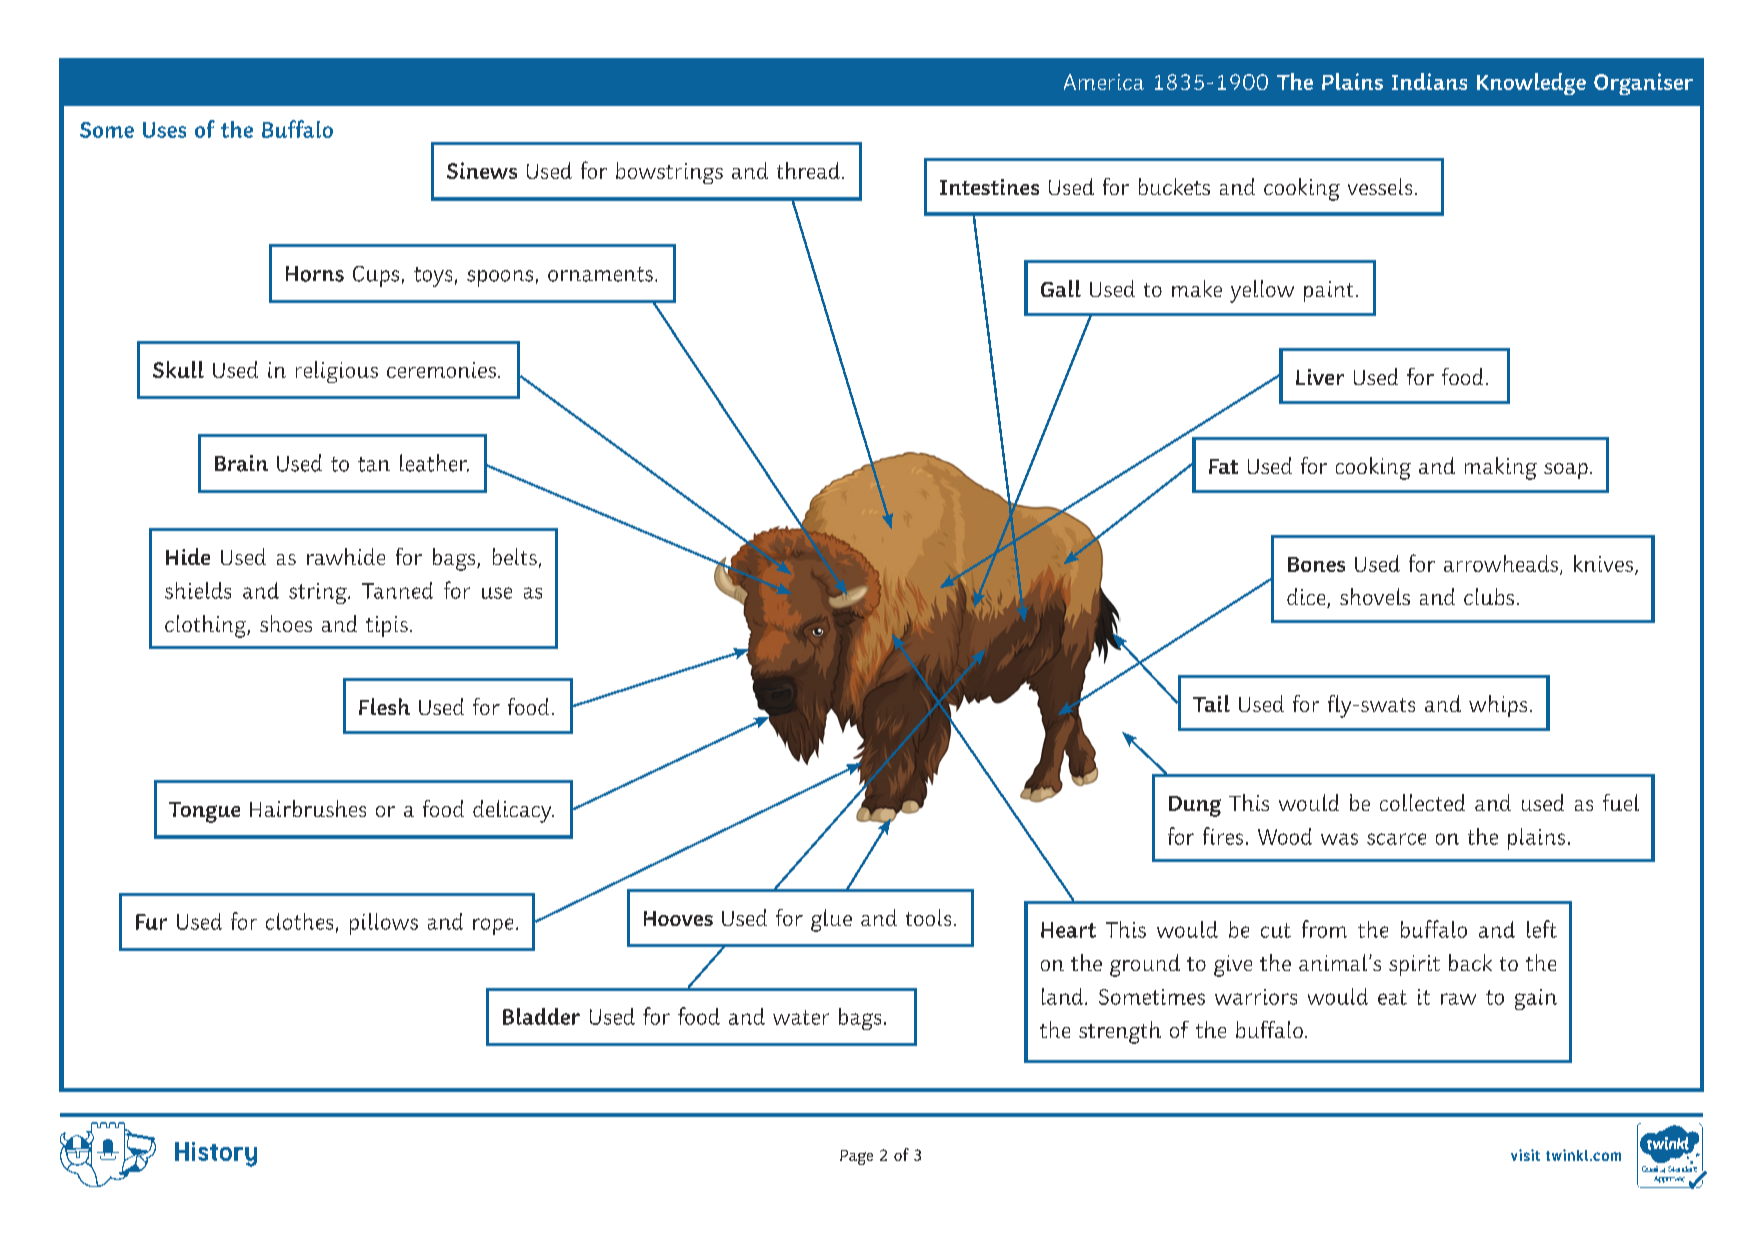  Describe the element at coordinates (164, 130) in the screenshot. I see `Uses` at that location.
